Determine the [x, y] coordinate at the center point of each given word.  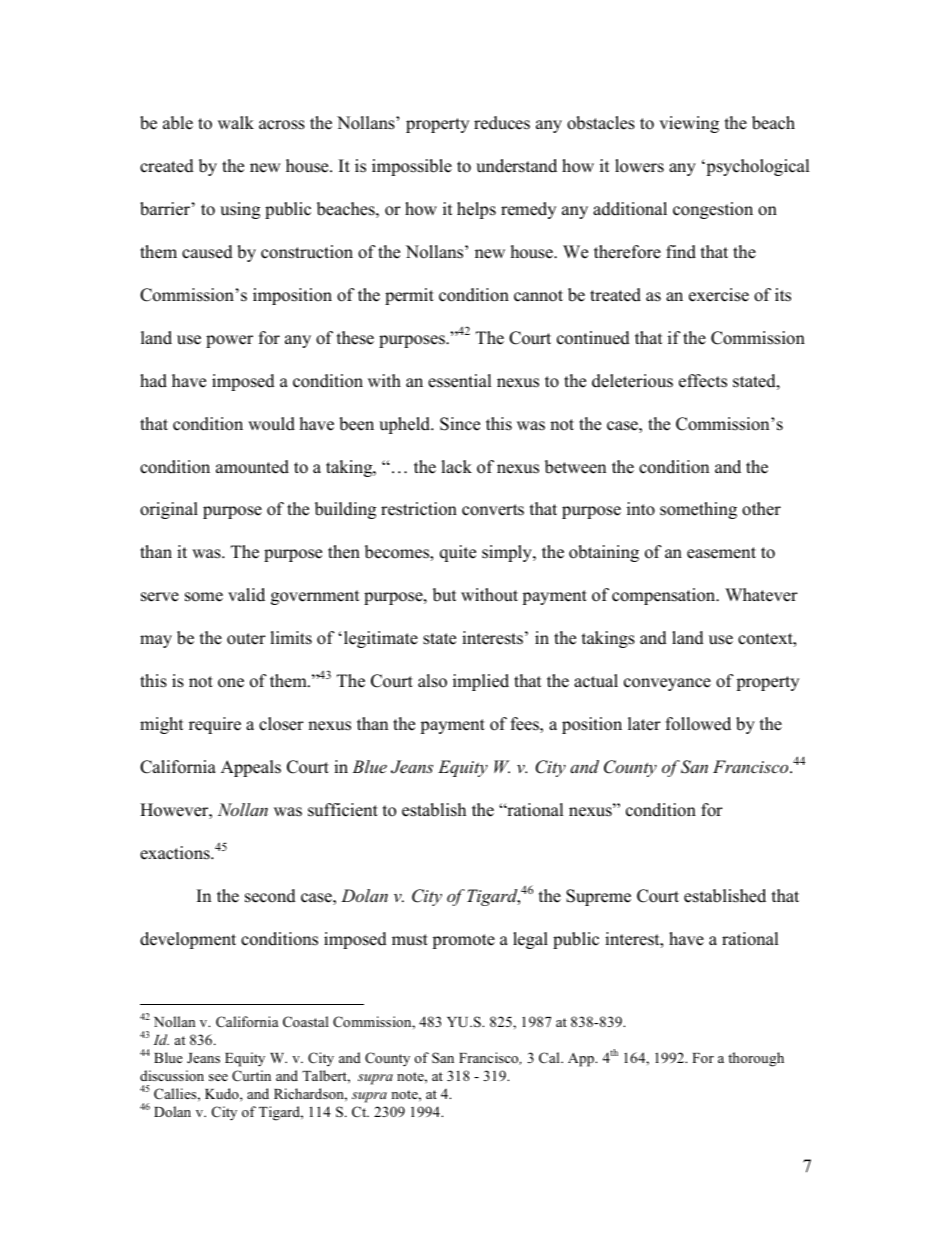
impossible [412, 167]
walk [236, 122]
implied [481, 682]
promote [463, 941]
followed [698, 724]
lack [456, 467]
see [218, 1077]
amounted [252, 467]
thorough [756, 1059]
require [215, 725]
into [641, 509]
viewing [689, 124]
